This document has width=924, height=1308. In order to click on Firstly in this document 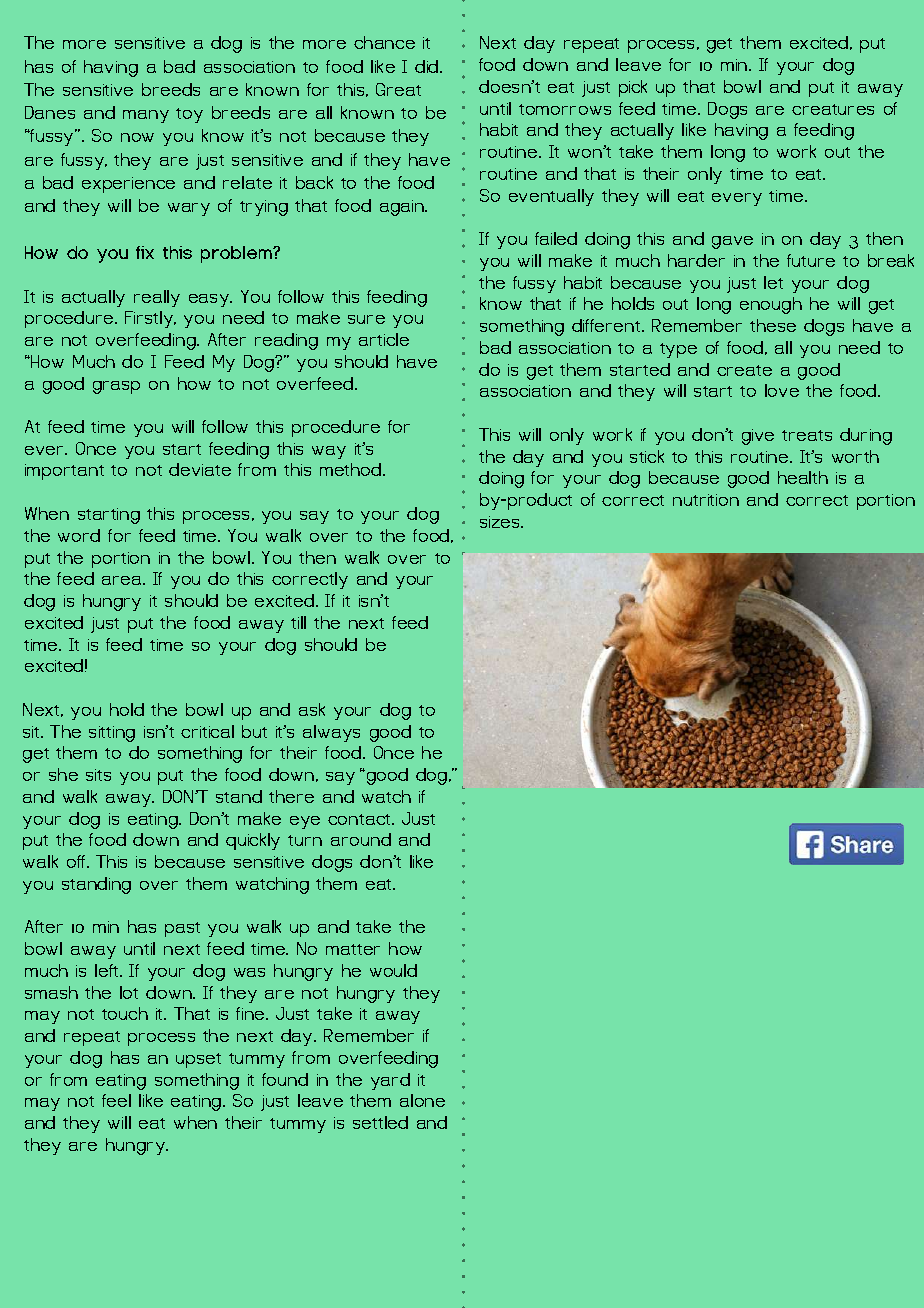, I will do `click(150, 319)`.
